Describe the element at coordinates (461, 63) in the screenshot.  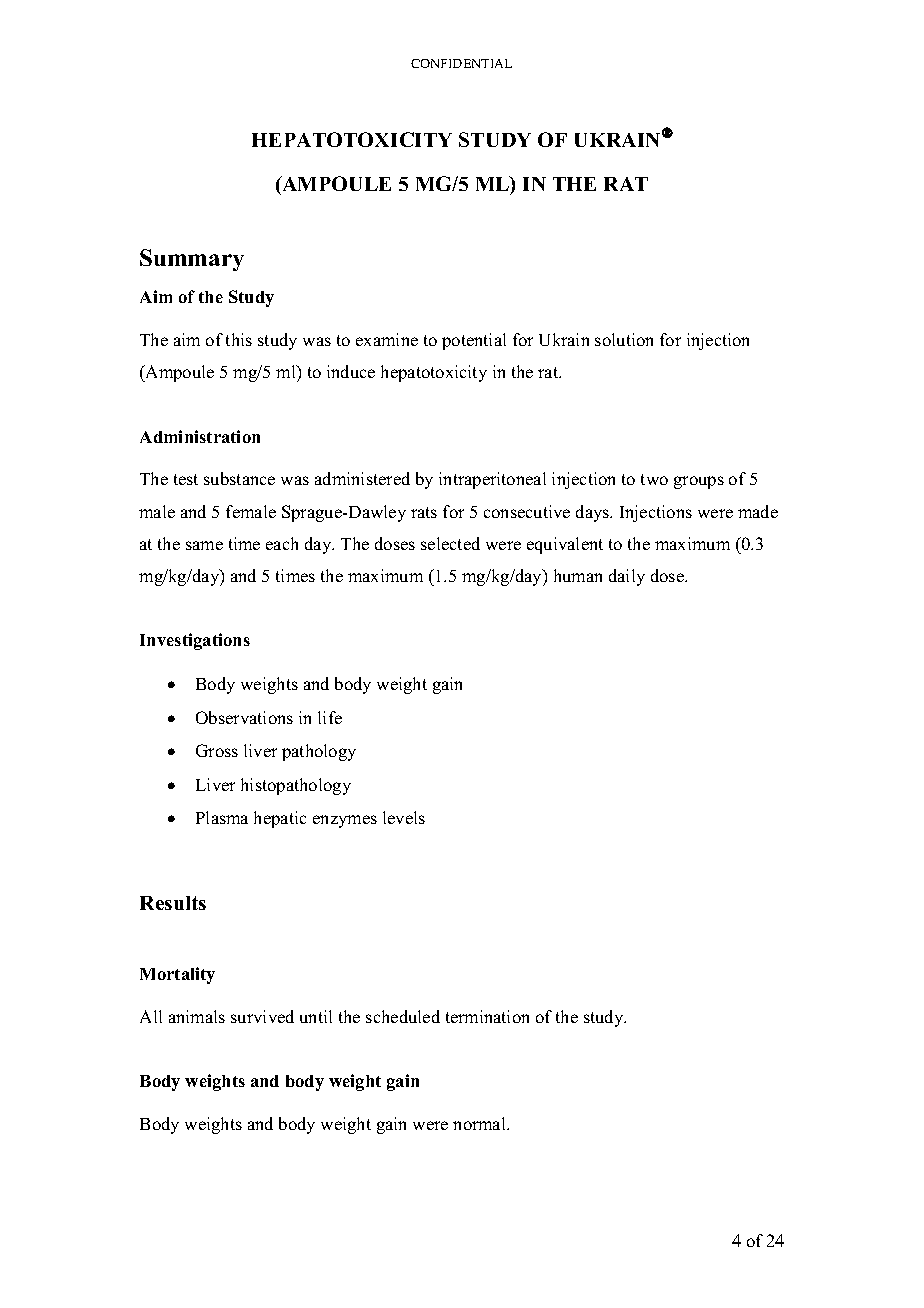
I see `CONFIDENTIAL` at that location.
